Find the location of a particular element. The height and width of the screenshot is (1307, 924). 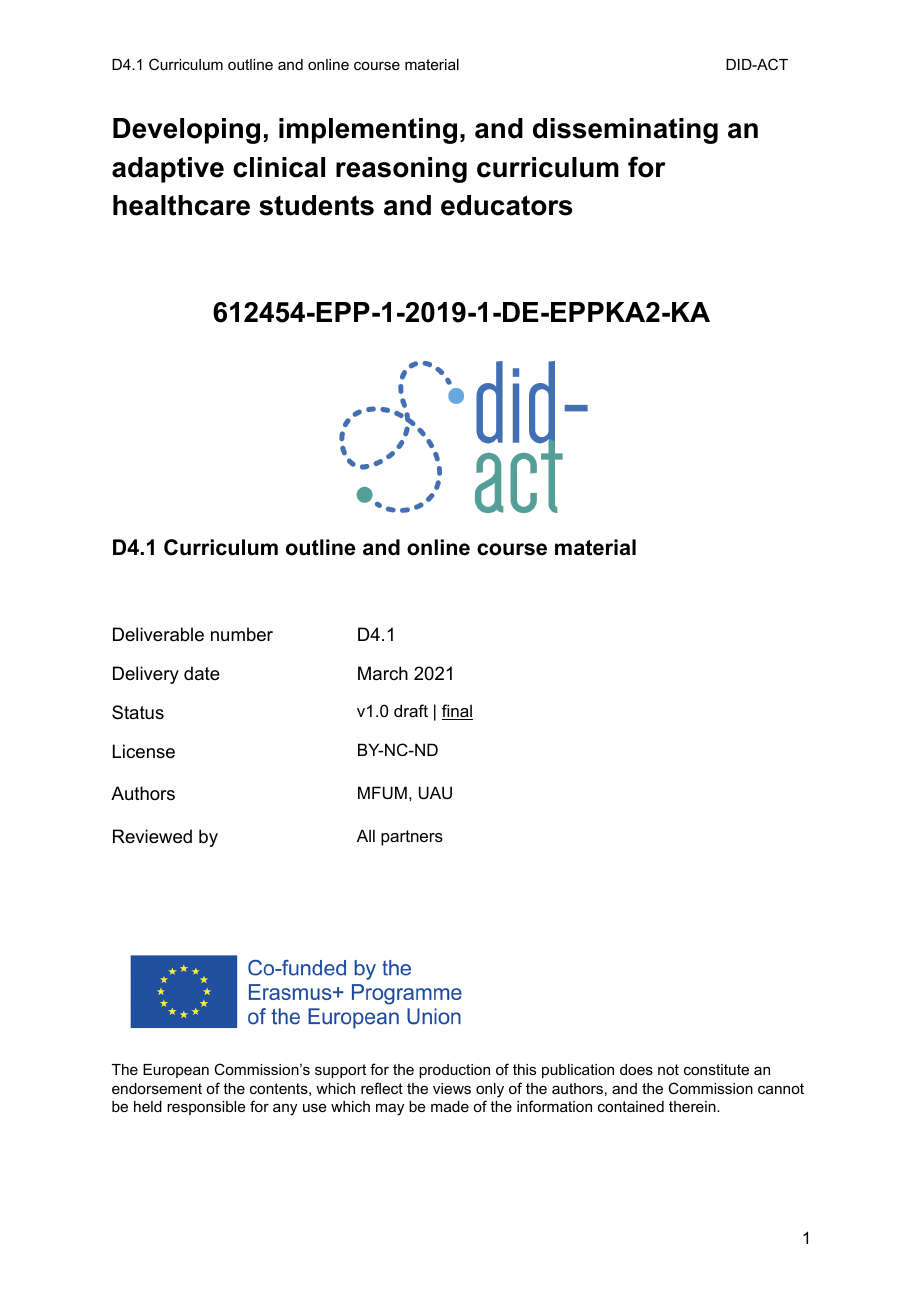

disseminating is located at coordinates (625, 131).
